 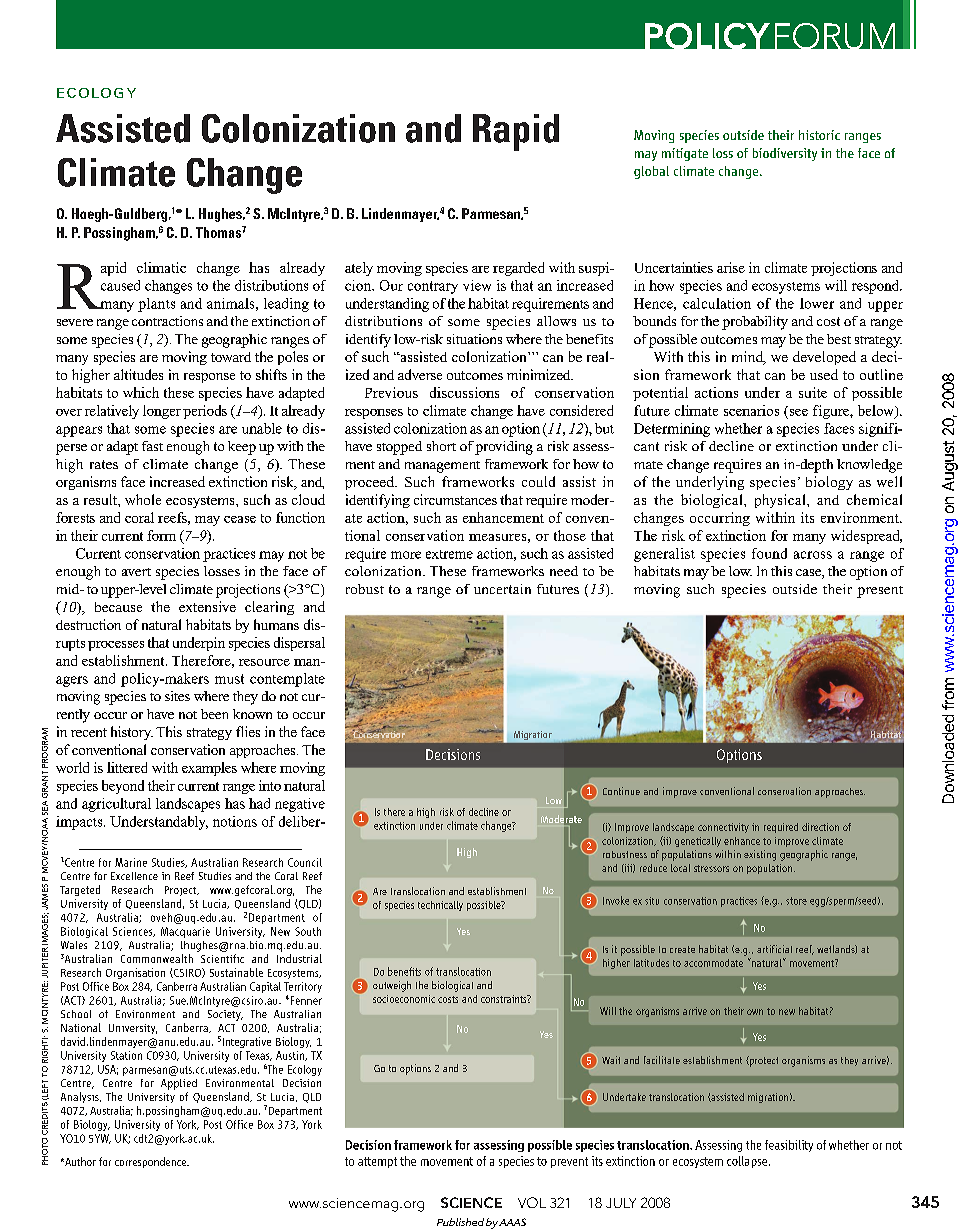 What do you see at coordinates (131, 862) in the screenshot?
I see `Marine` at bounding box center [131, 862].
